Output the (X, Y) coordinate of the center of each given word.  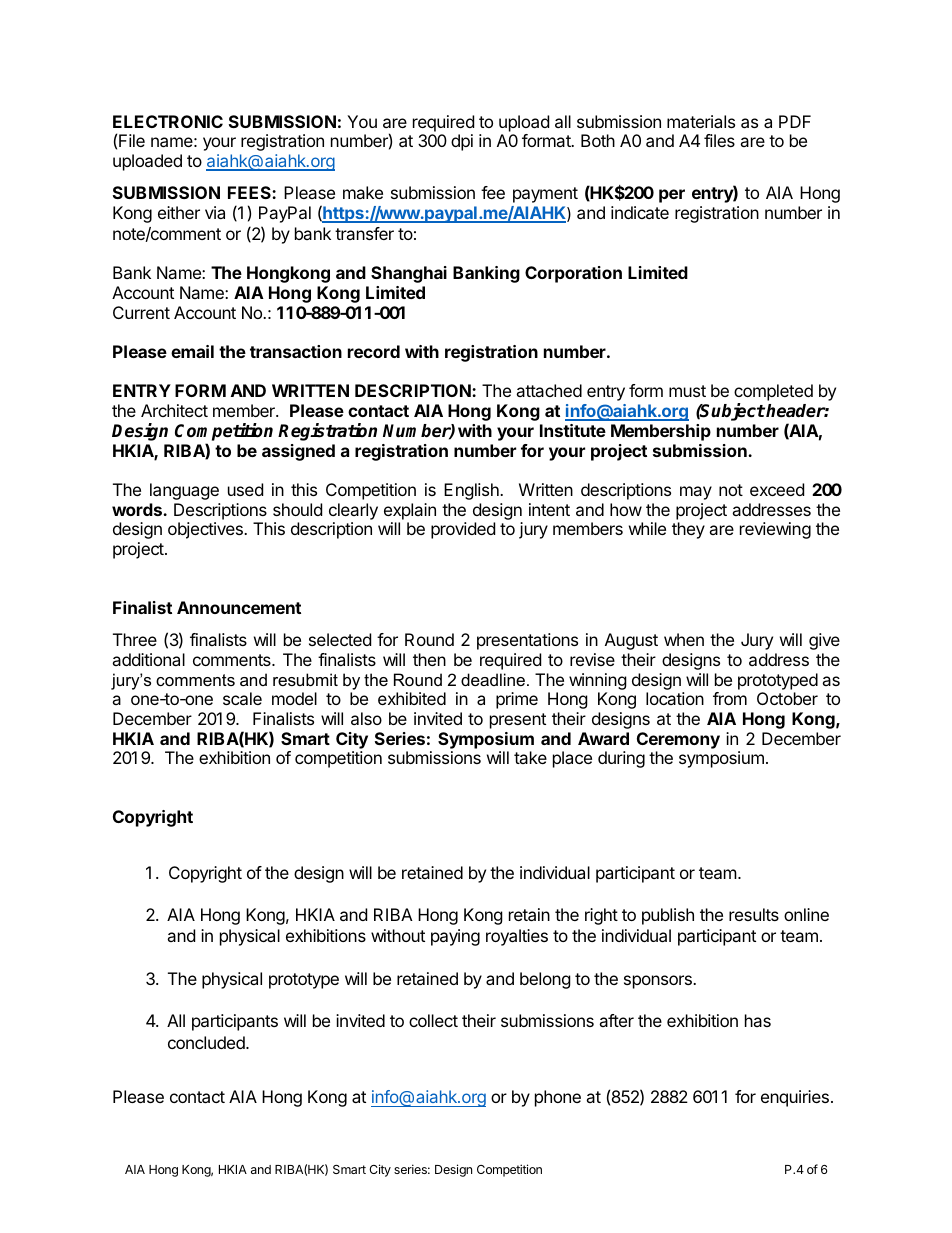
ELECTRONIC (168, 121)
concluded (207, 1042)
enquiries (795, 1098)
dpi (462, 142)
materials (701, 121)
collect (433, 1020)
